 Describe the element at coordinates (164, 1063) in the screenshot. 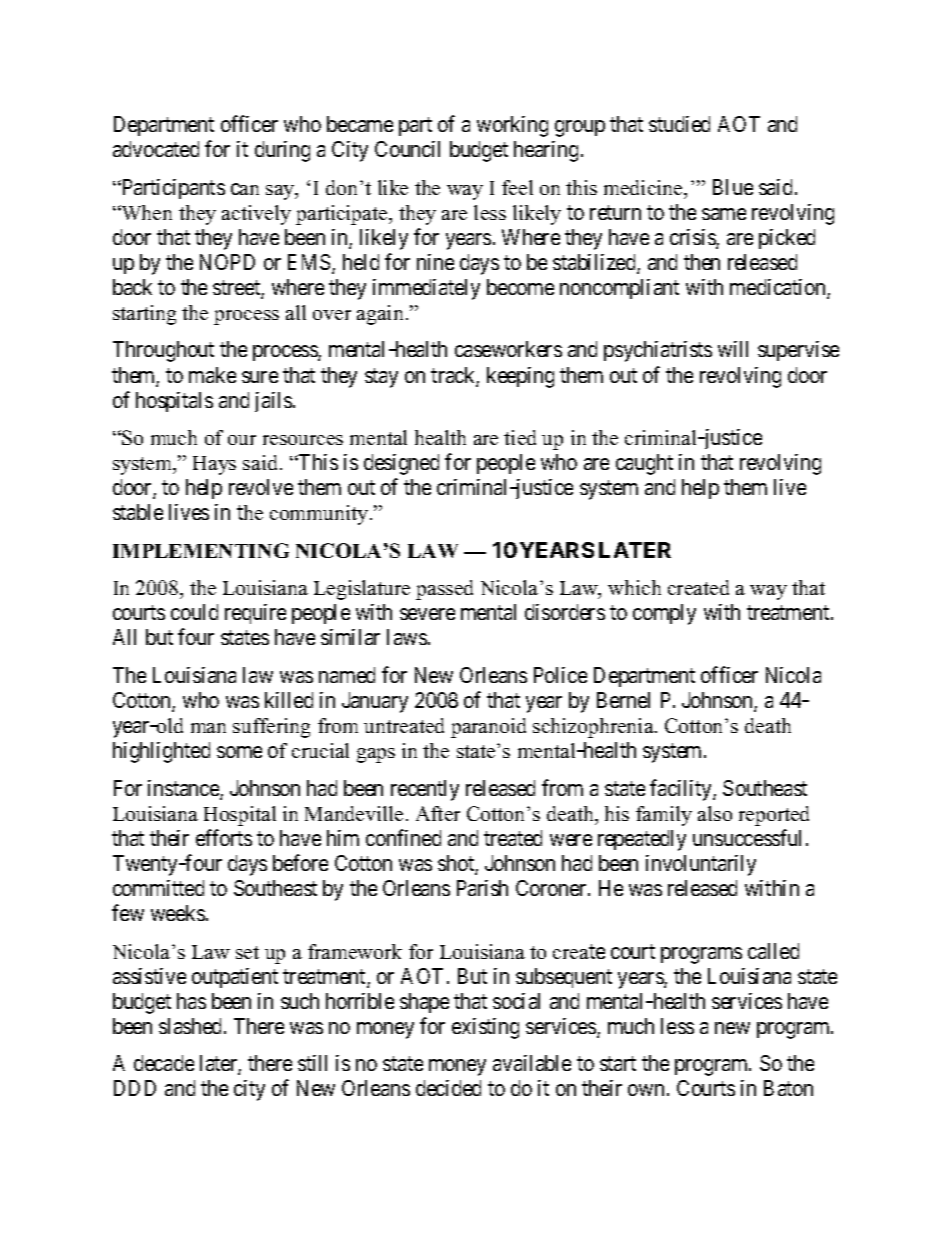

I see `decade` at that location.
